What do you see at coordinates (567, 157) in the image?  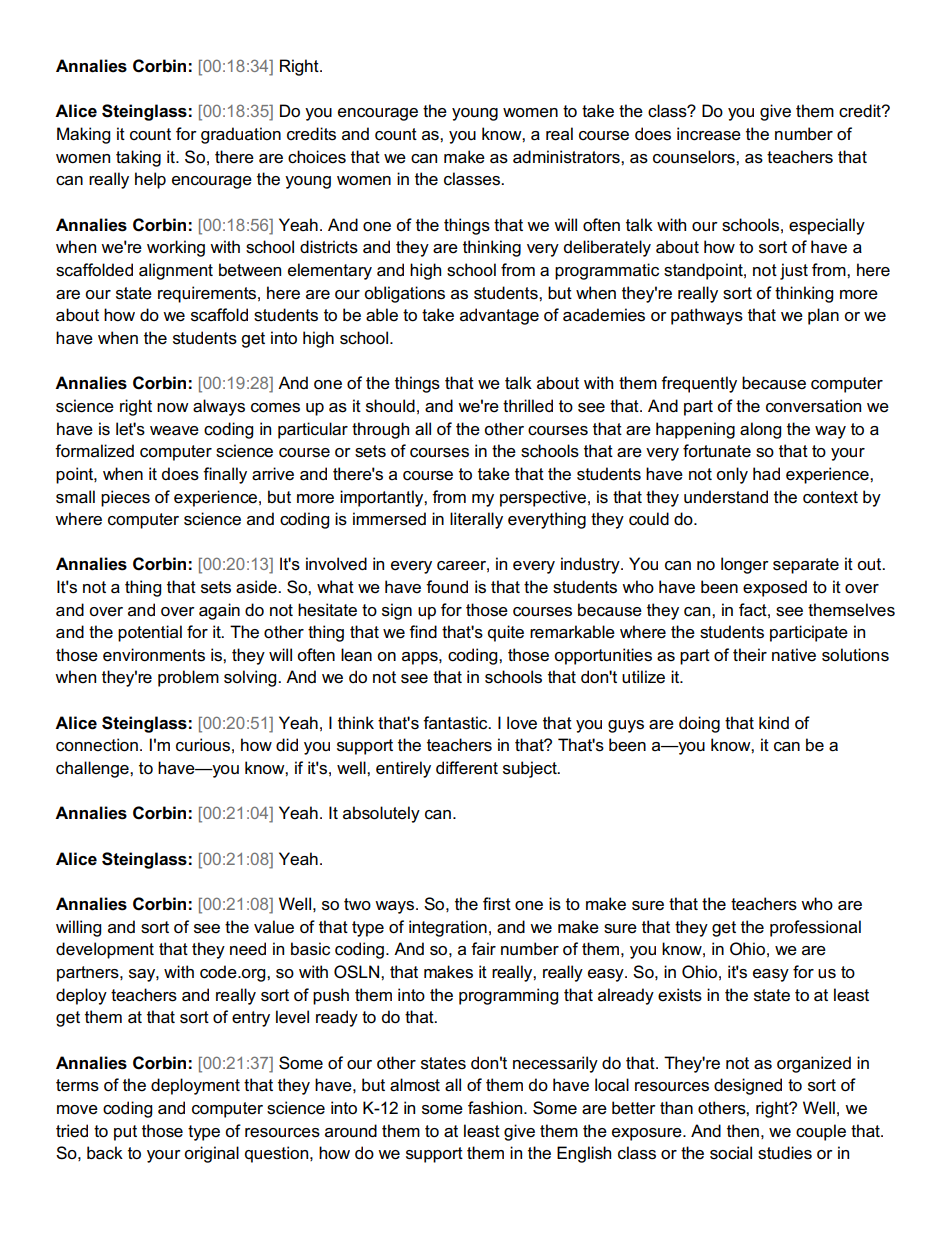 I see `administrators` at bounding box center [567, 157].
